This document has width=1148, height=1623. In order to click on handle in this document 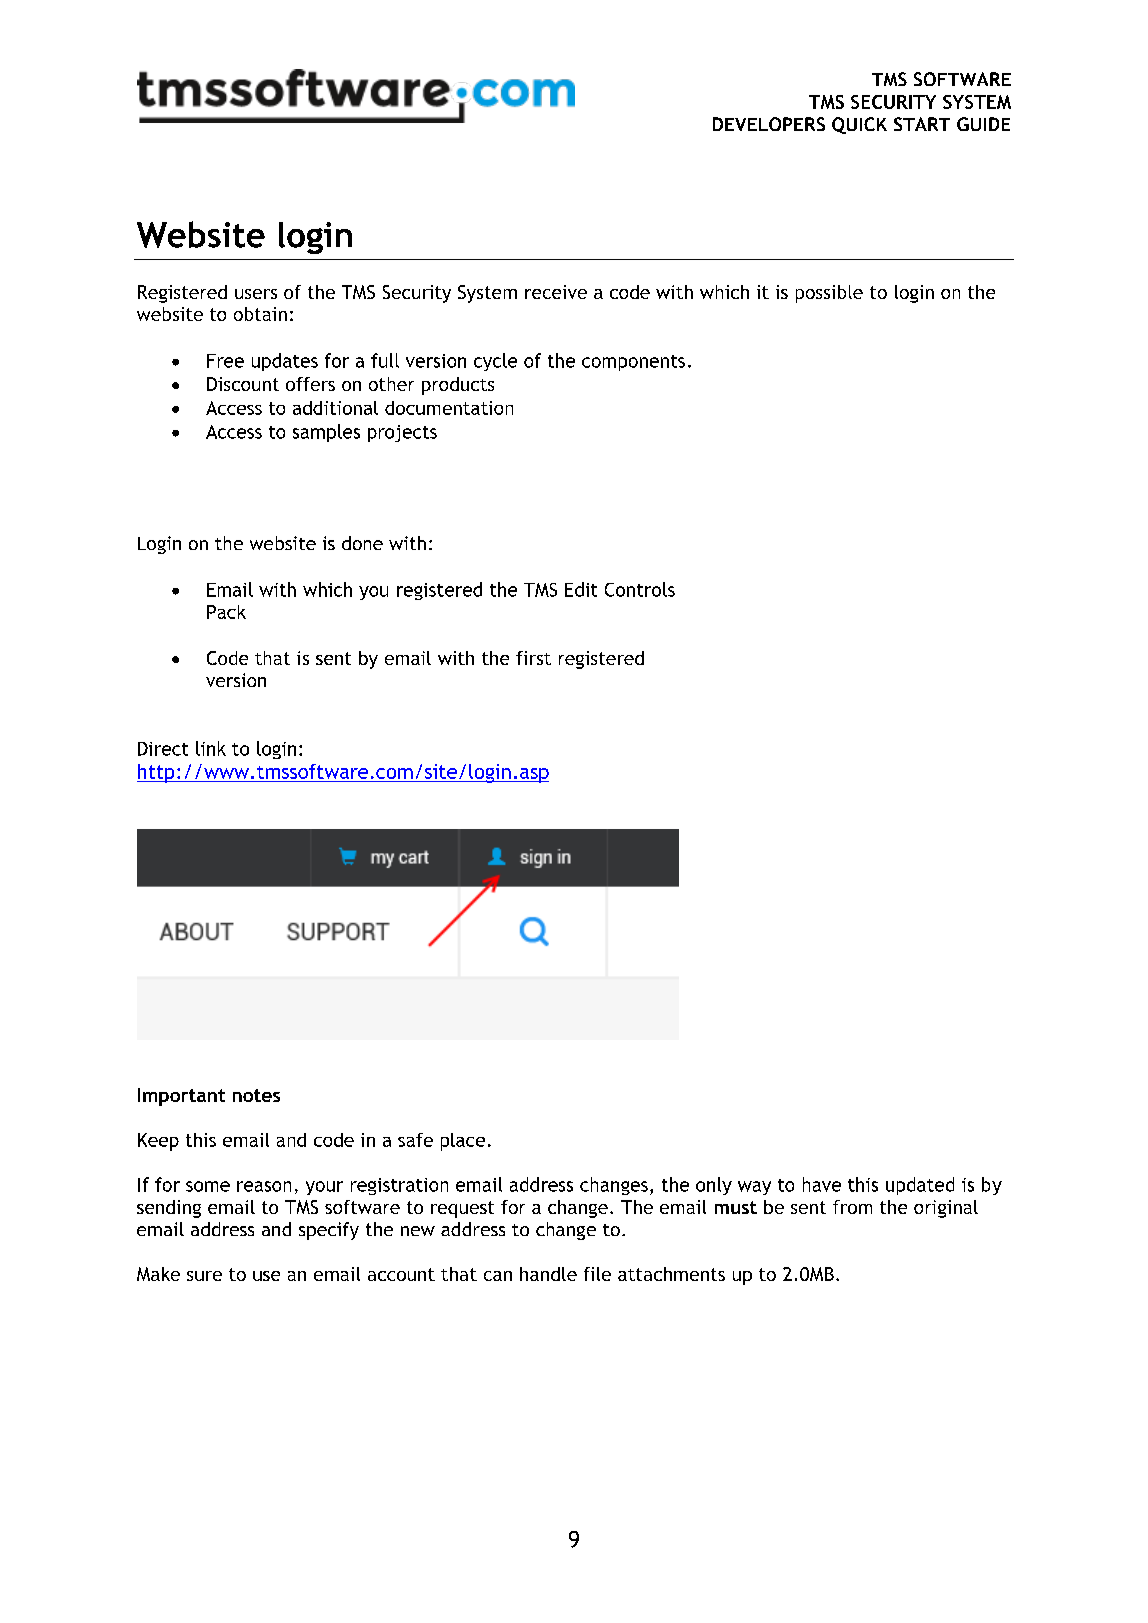, I will do `click(548, 1274)`.
